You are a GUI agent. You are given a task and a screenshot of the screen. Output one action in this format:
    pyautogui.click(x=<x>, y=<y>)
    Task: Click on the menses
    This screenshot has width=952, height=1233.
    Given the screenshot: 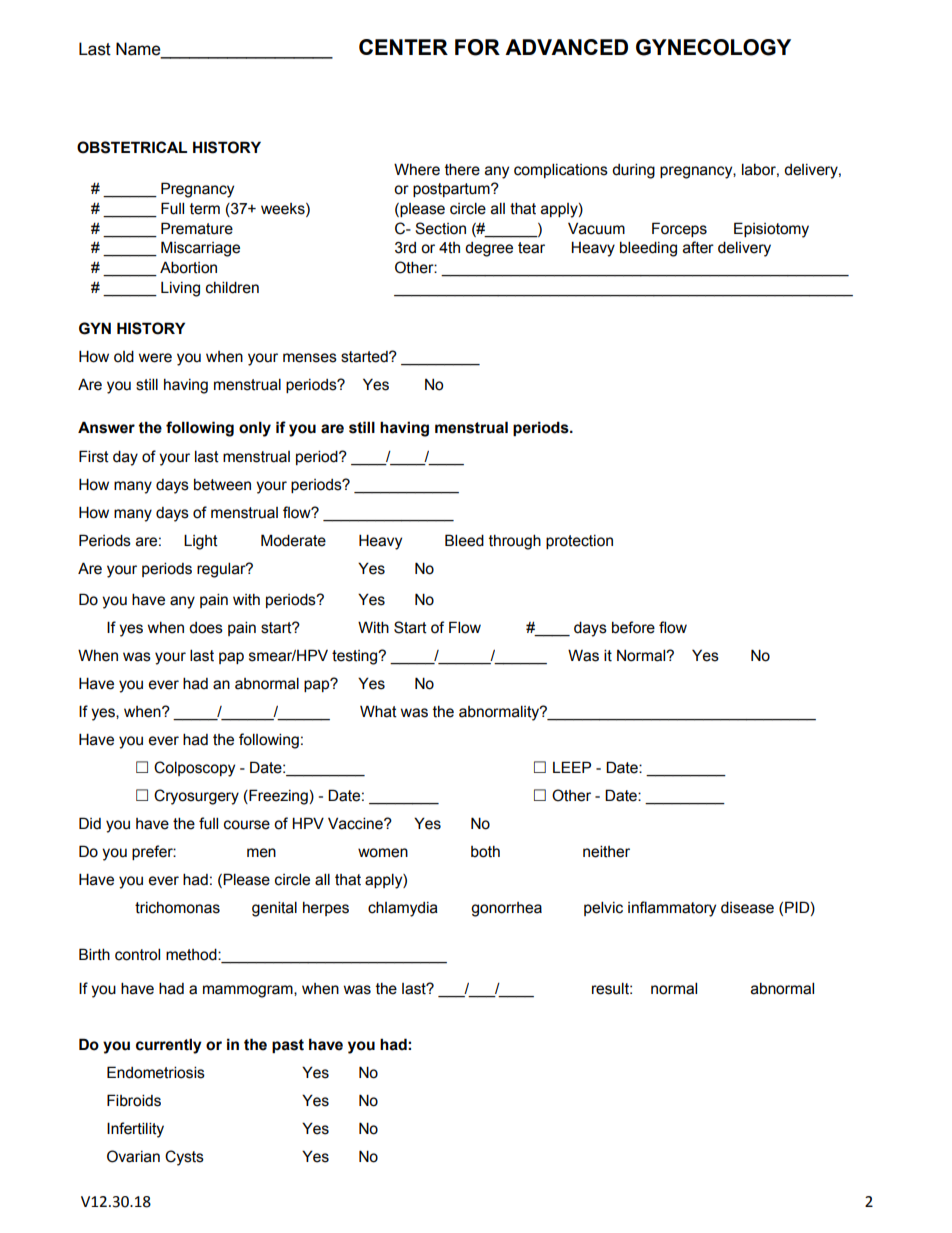 What is the action you would take?
    pyautogui.click(x=310, y=358)
